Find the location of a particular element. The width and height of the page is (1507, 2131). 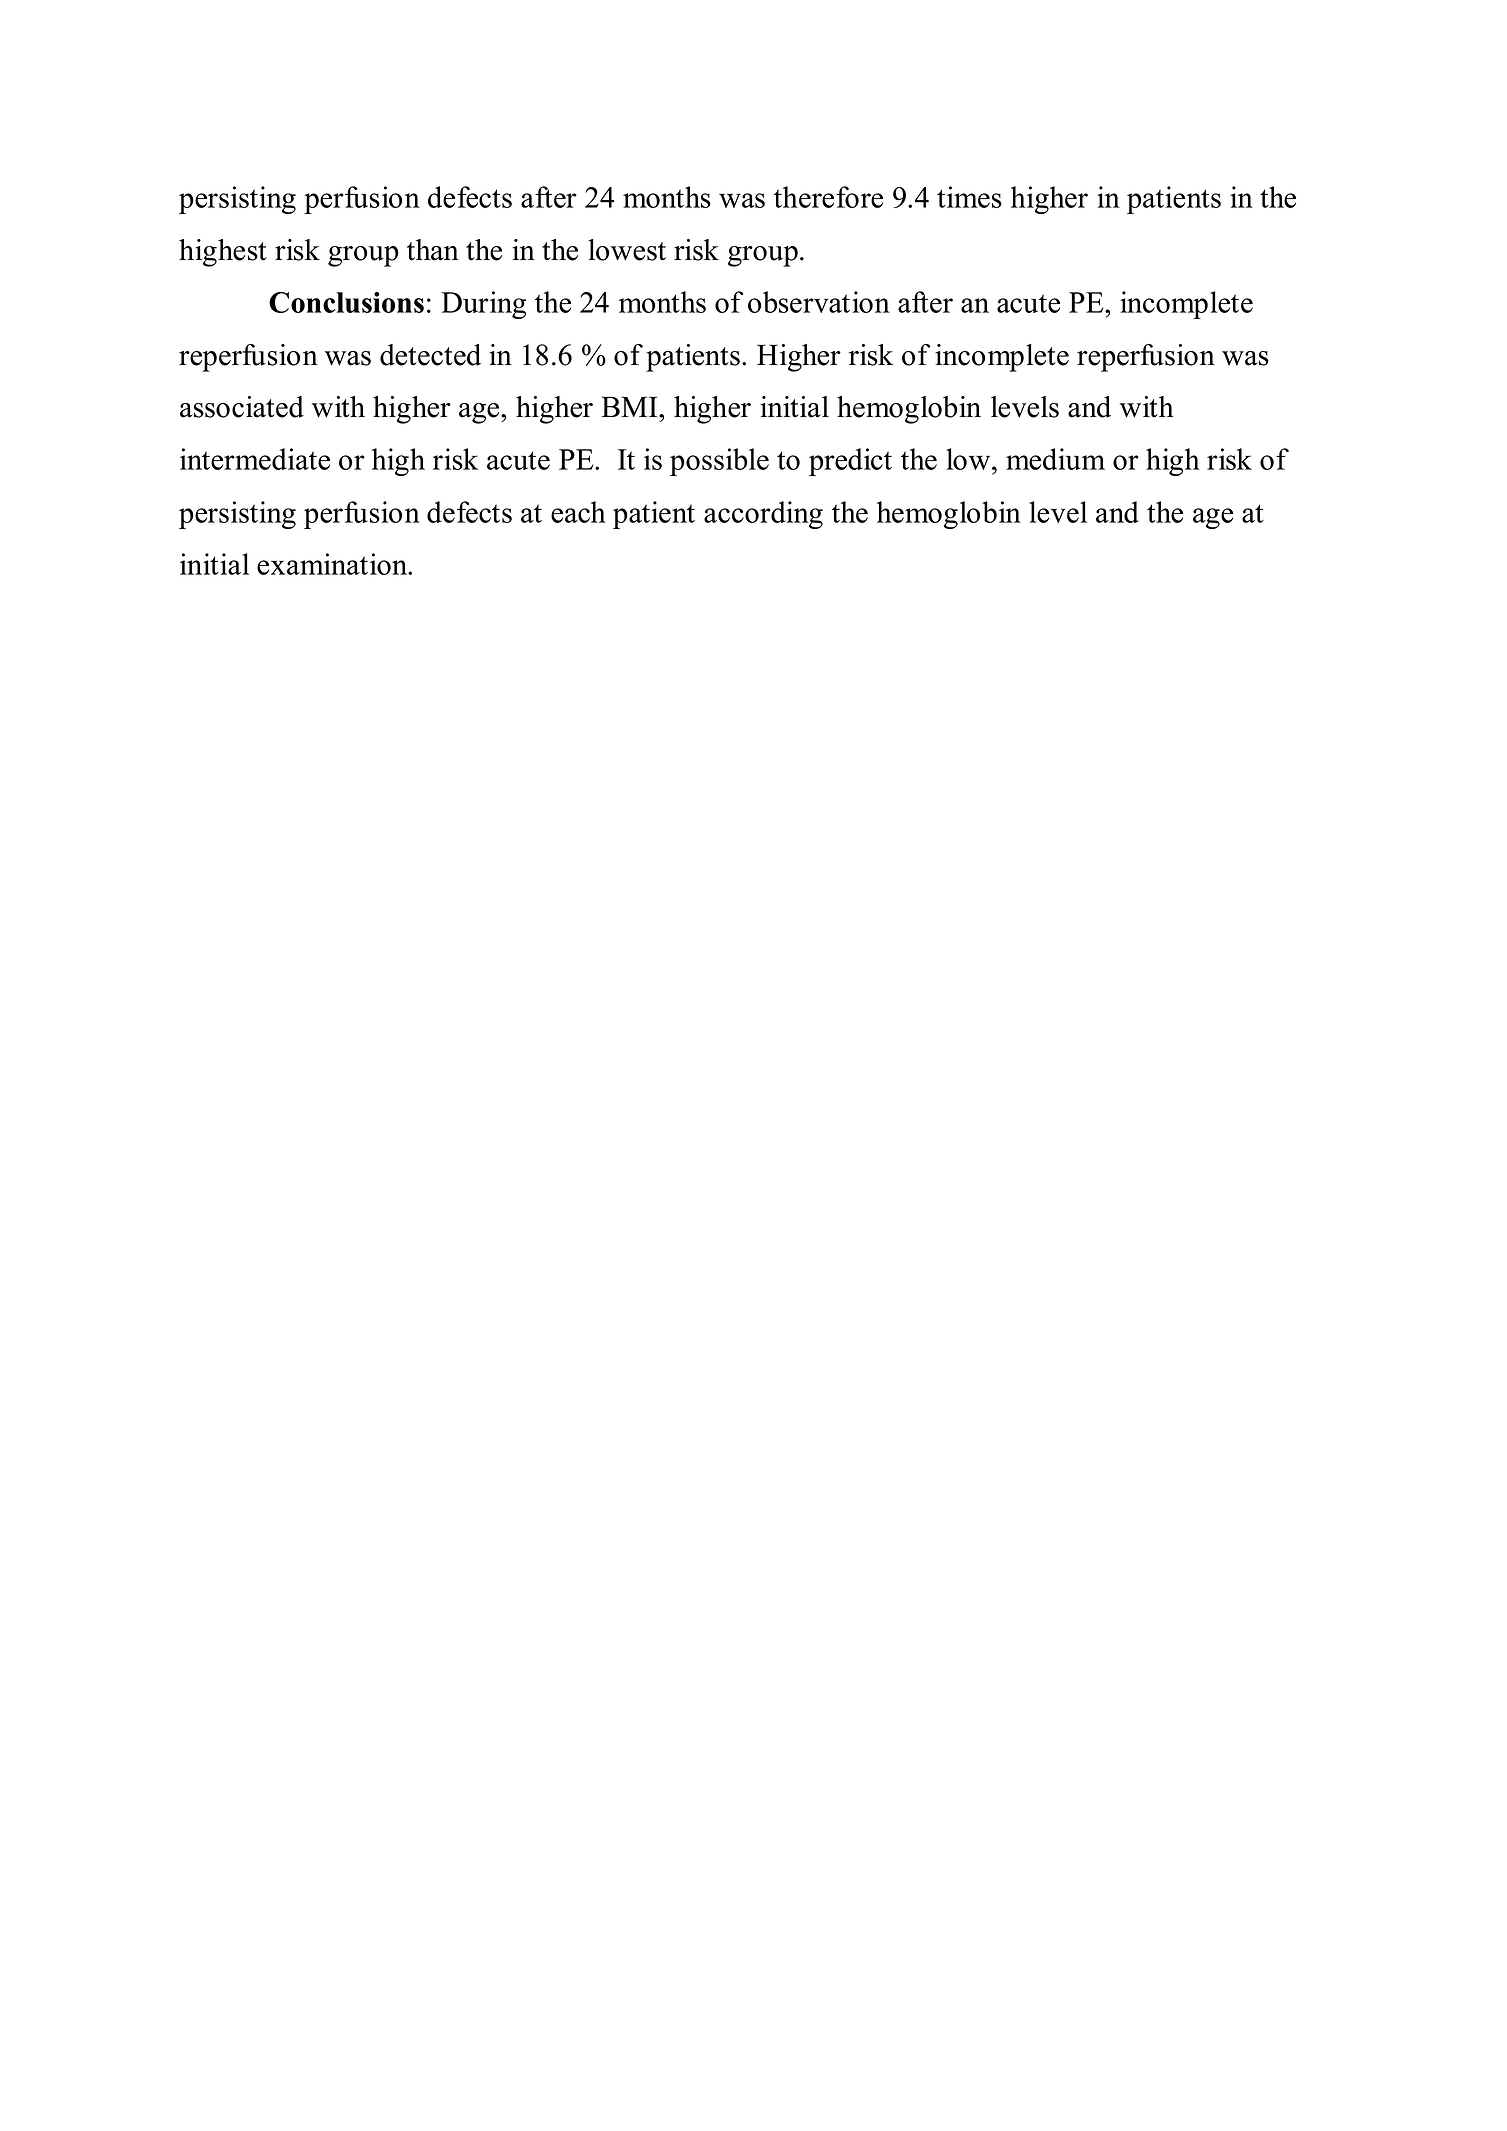

examination is located at coordinates (333, 564).
